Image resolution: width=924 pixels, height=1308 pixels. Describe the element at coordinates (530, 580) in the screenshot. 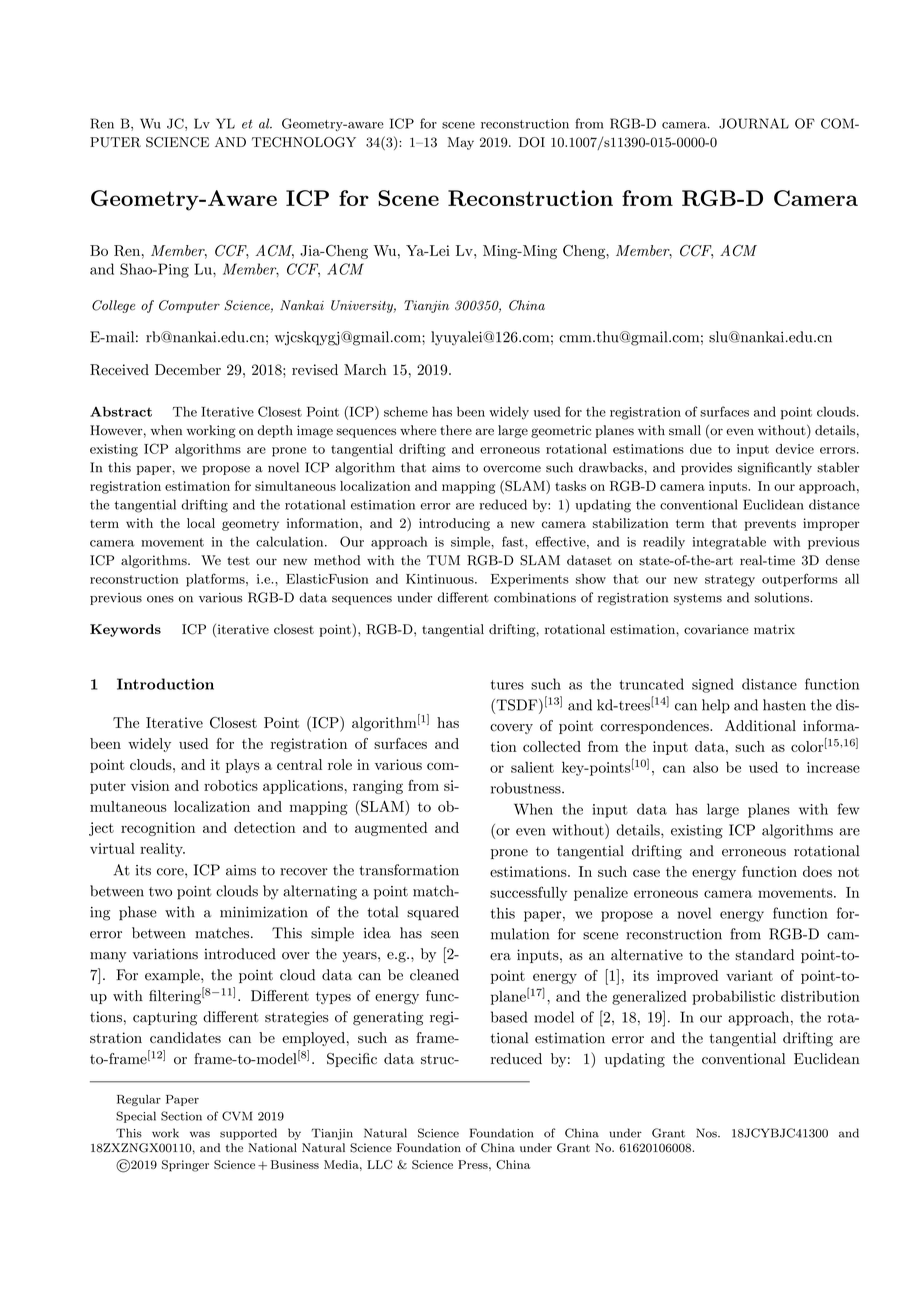

I see `Experiments` at that location.
